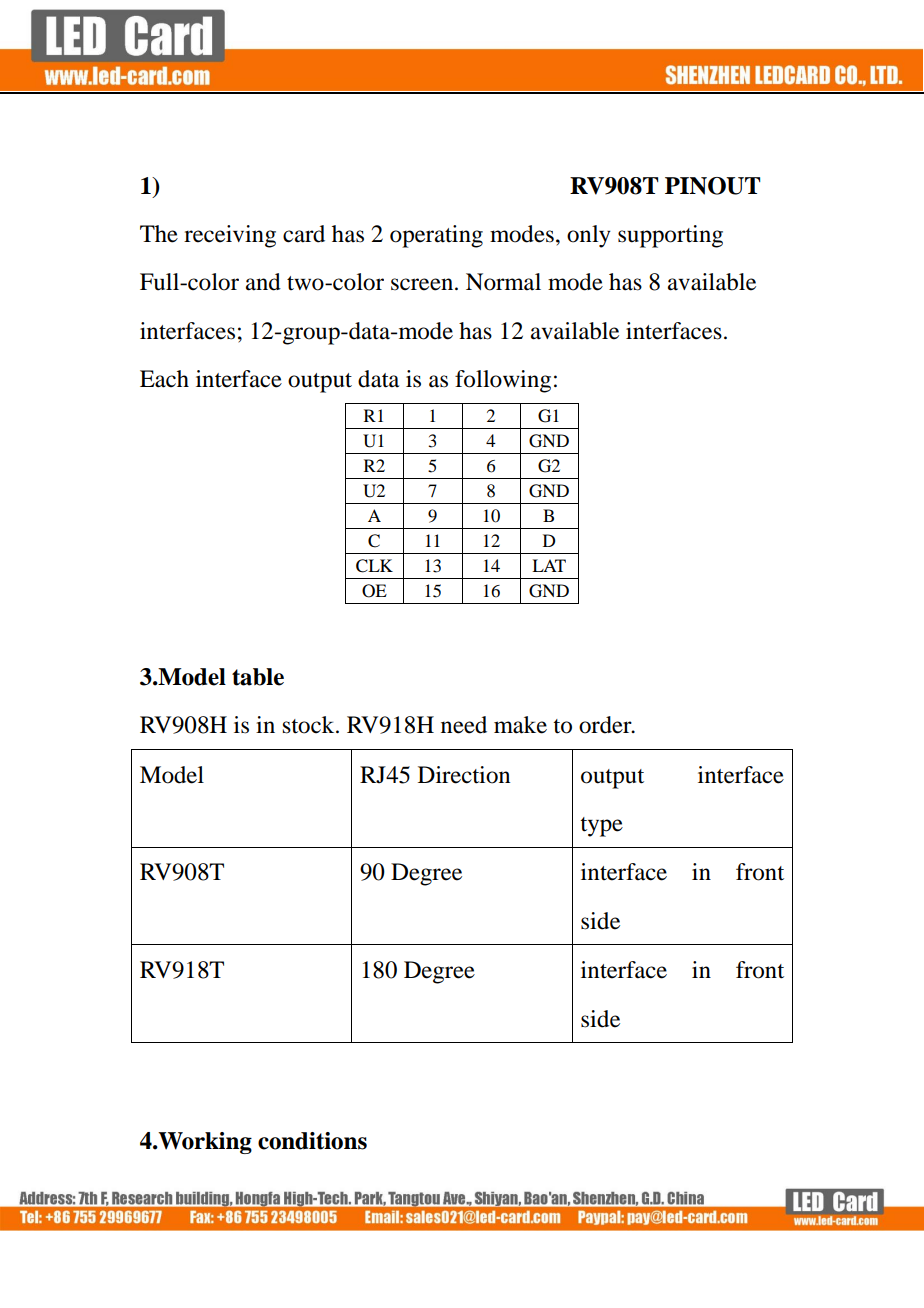 This screenshot has height=1308, width=924. What do you see at coordinates (549, 565) in the screenshot?
I see `LAT` at bounding box center [549, 565].
